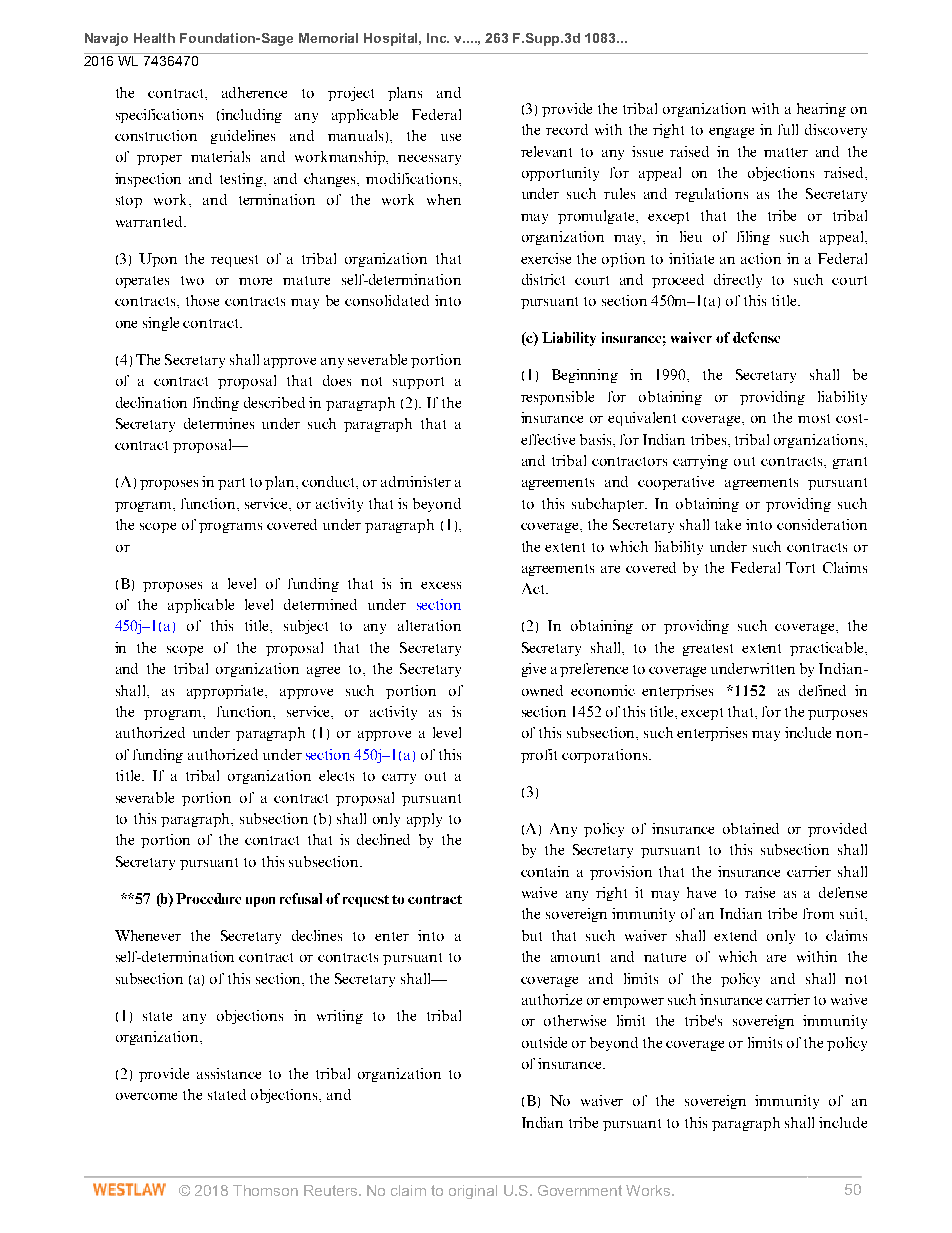 This page has width=952, height=1233. I want to click on appropriate, so click(227, 692).
